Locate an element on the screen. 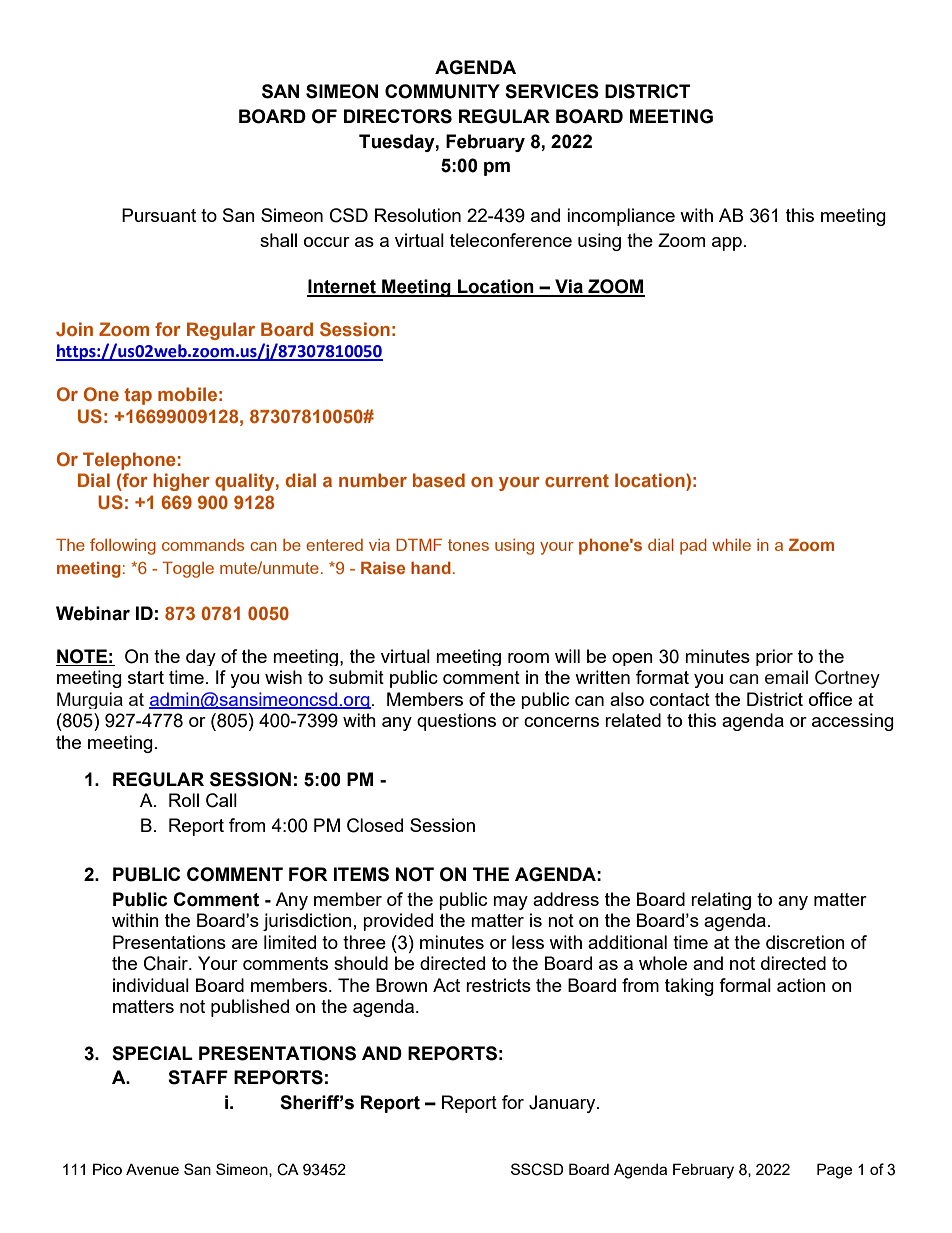 The image size is (952, 1233). start is located at coordinates (146, 677).
